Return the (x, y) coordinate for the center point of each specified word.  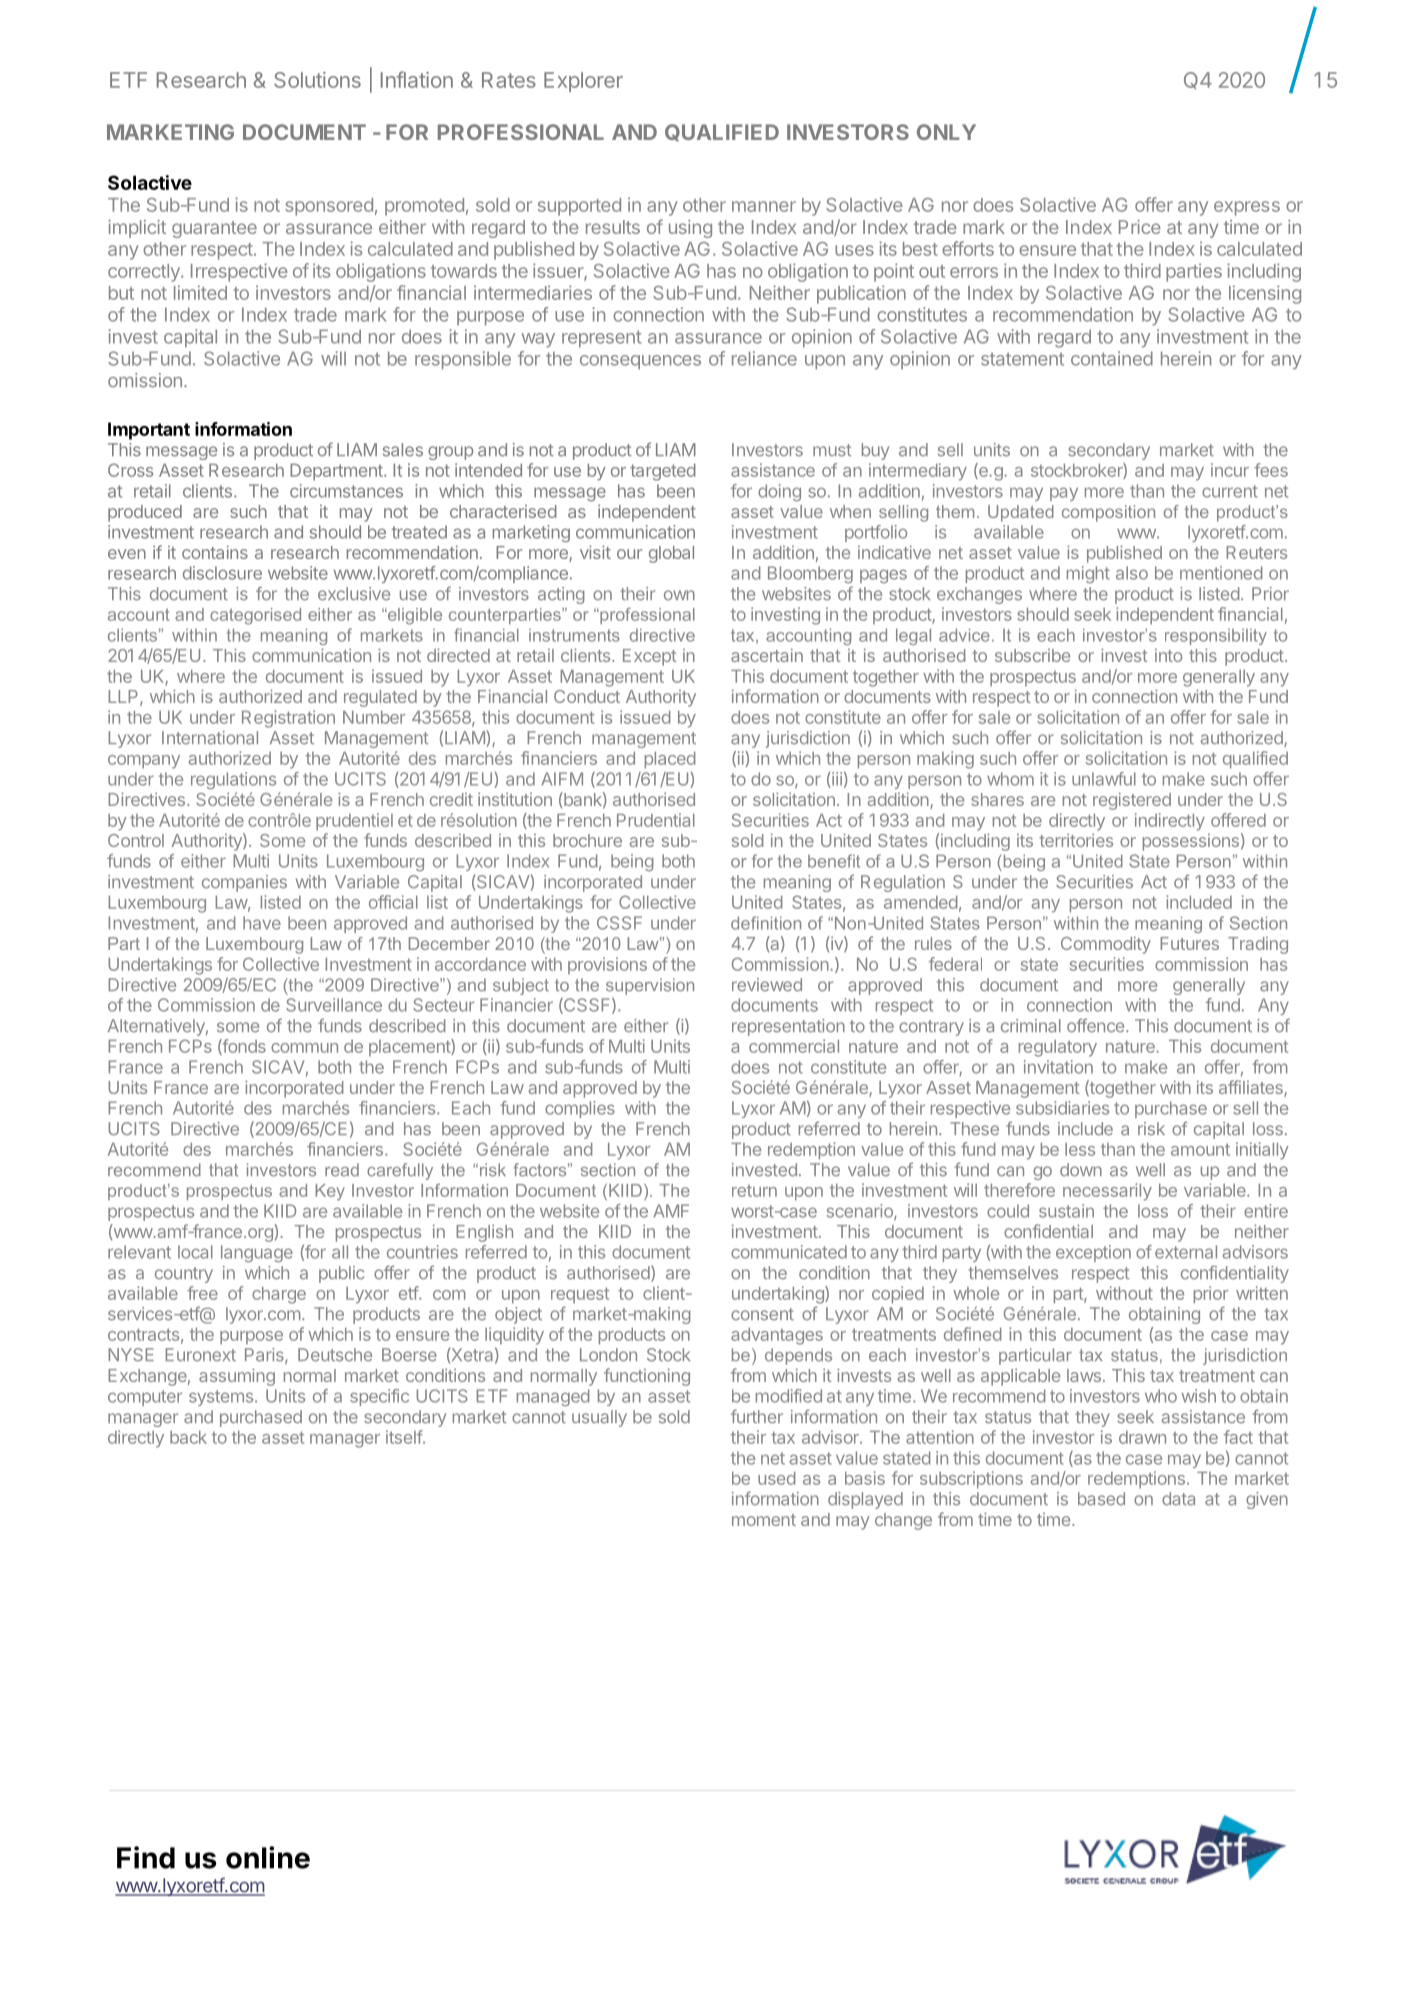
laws (1084, 1375)
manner (764, 206)
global (671, 554)
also (1132, 573)
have (262, 923)
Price (1140, 227)
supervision (650, 986)
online (268, 1857)
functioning (647, 1377)
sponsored (329, 207)
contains (215, 552)
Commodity (1106, 945)
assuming (237, 1377)
